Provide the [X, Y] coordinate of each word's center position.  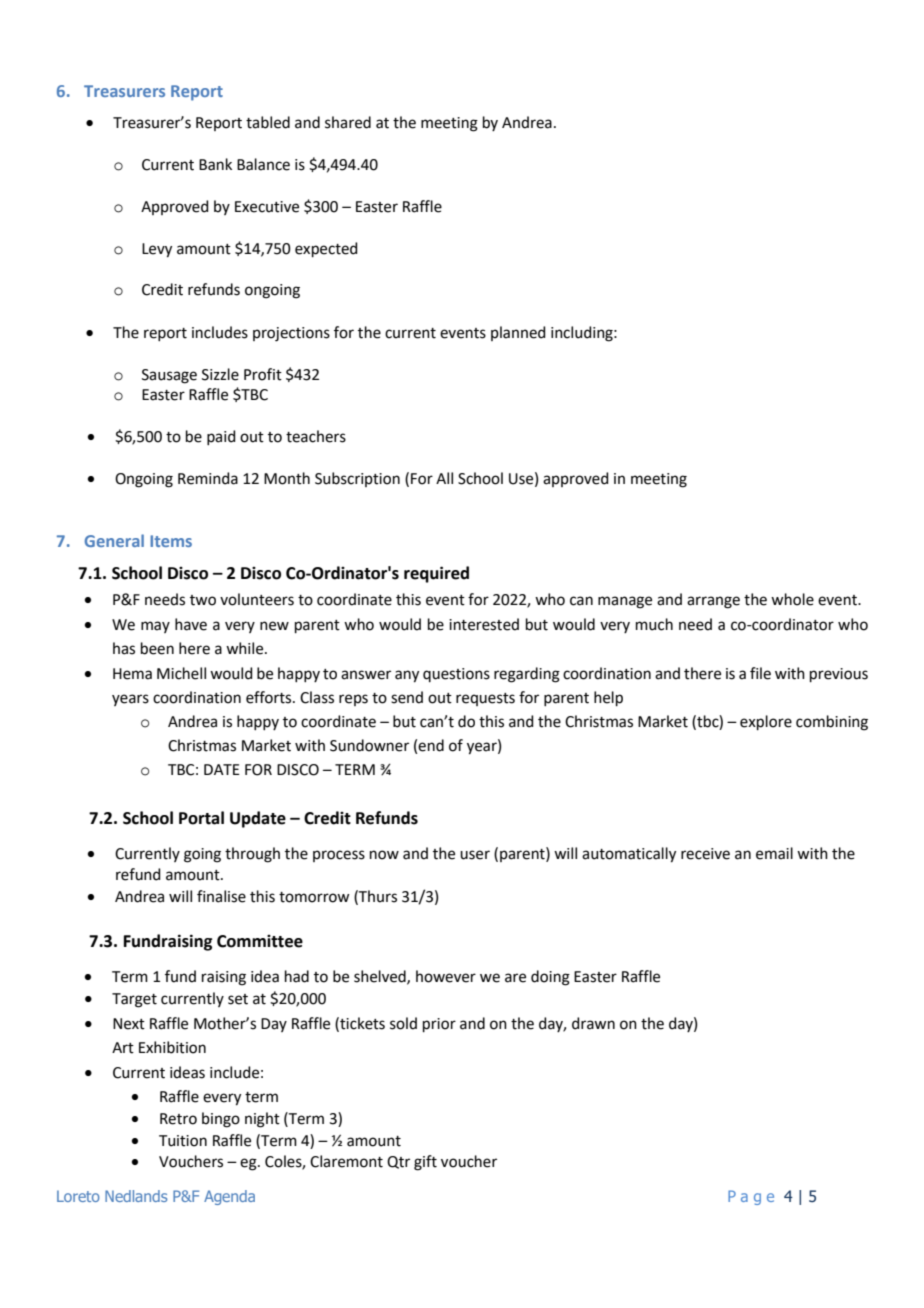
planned [518, 333]
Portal [201, 818]
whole [792, 599]
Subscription [357, 479]
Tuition [183, 1141]
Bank [215, 164]
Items [171, 541]
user [475, 855]
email [774, 853]
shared [348, 122]
